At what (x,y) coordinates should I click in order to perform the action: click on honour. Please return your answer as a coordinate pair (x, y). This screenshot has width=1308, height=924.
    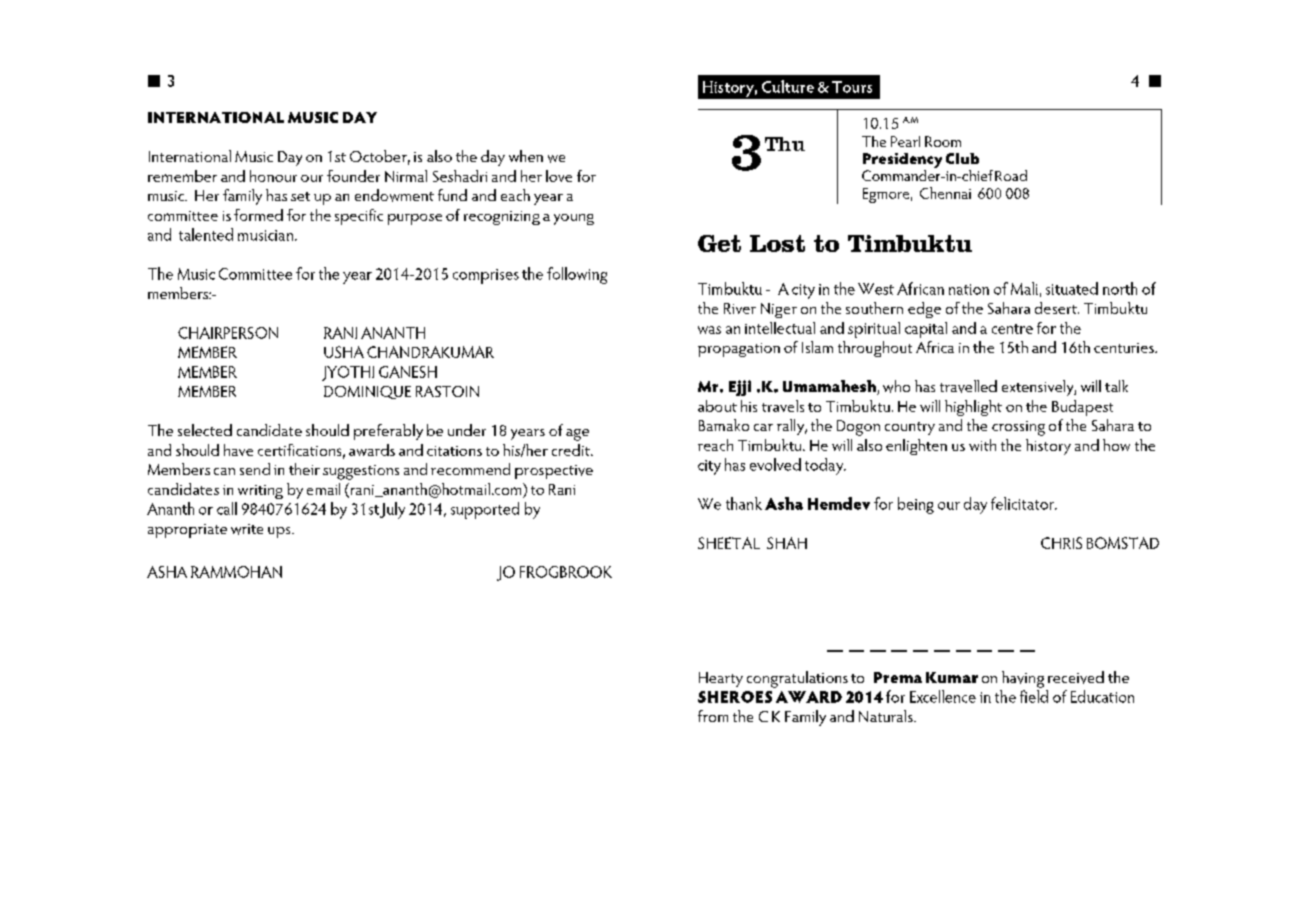
    Looking at the image, I should click on (273, 176).
